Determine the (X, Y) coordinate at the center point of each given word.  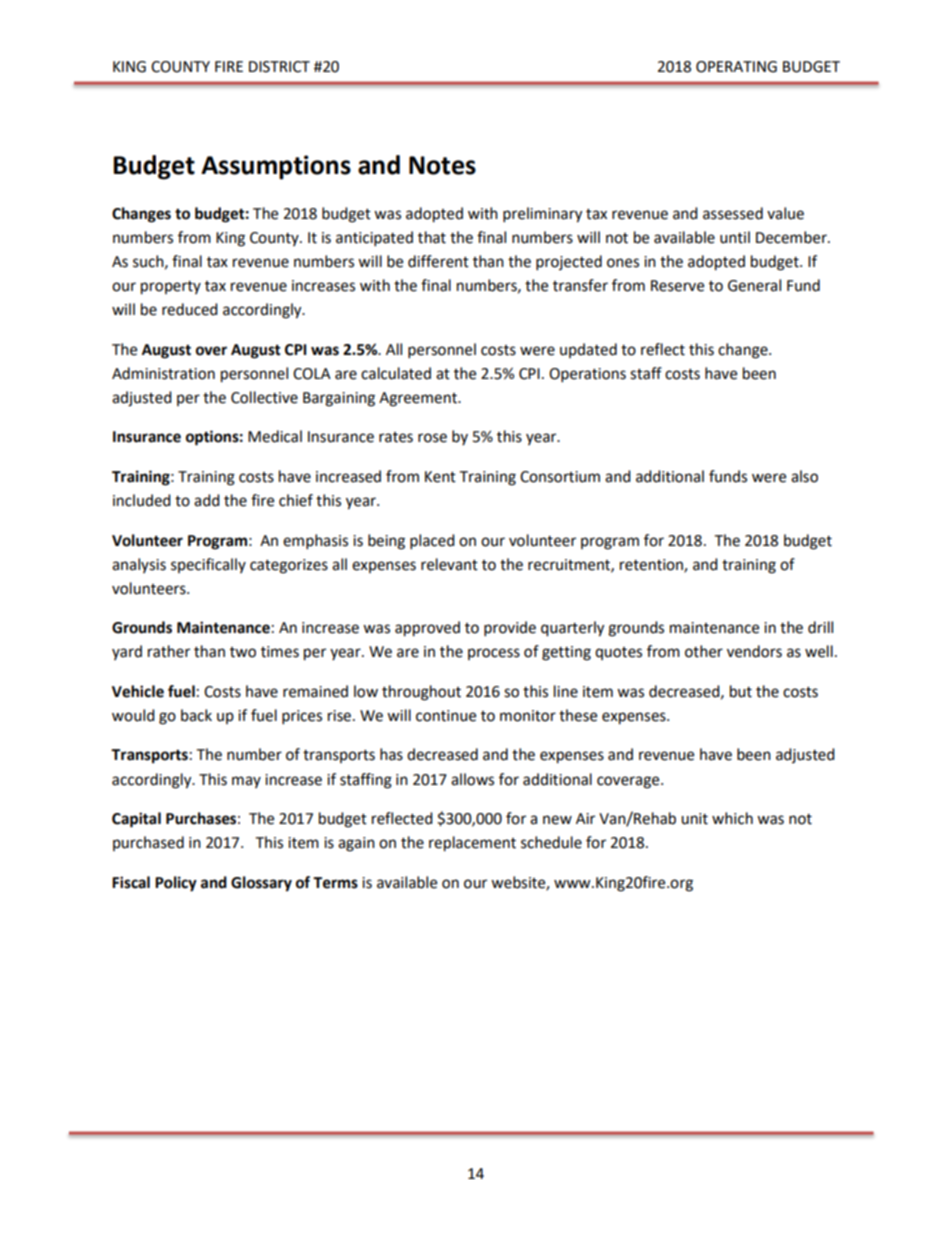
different (438, 261)
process (494, 654)
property (171, 288)
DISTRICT (279, 67)
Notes (442, 165)
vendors (754, 651)
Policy (176, 884)
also (804, 476)
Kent (440, 477)
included (142, 500)
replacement (472, 844)
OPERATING (736, 67)
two (243, 652)
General (754, 285)
